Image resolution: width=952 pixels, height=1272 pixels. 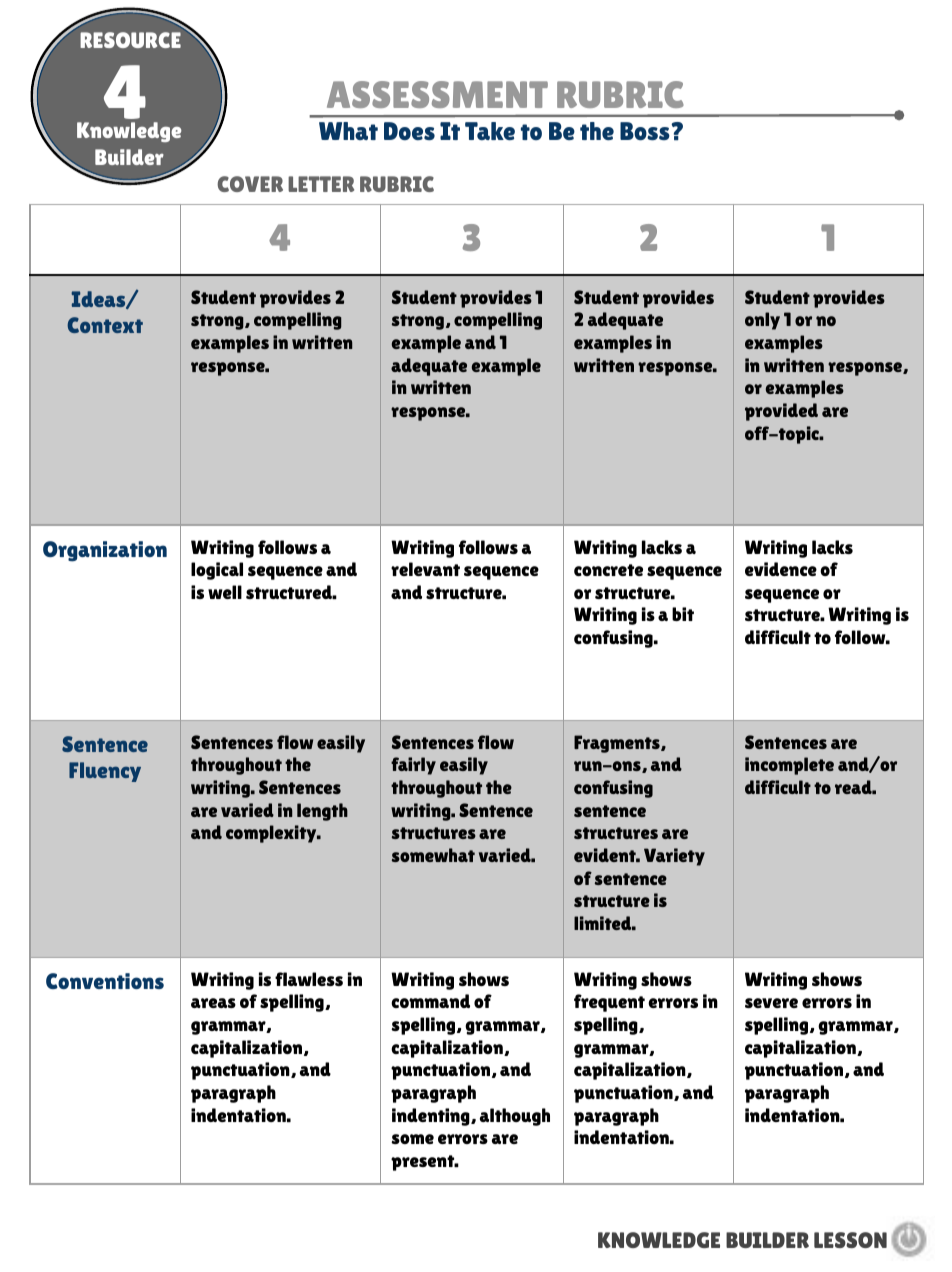 What do you see at coordinates (217, 571) in the screenshot?
I see `logical` at bounding box center [217, 571].
